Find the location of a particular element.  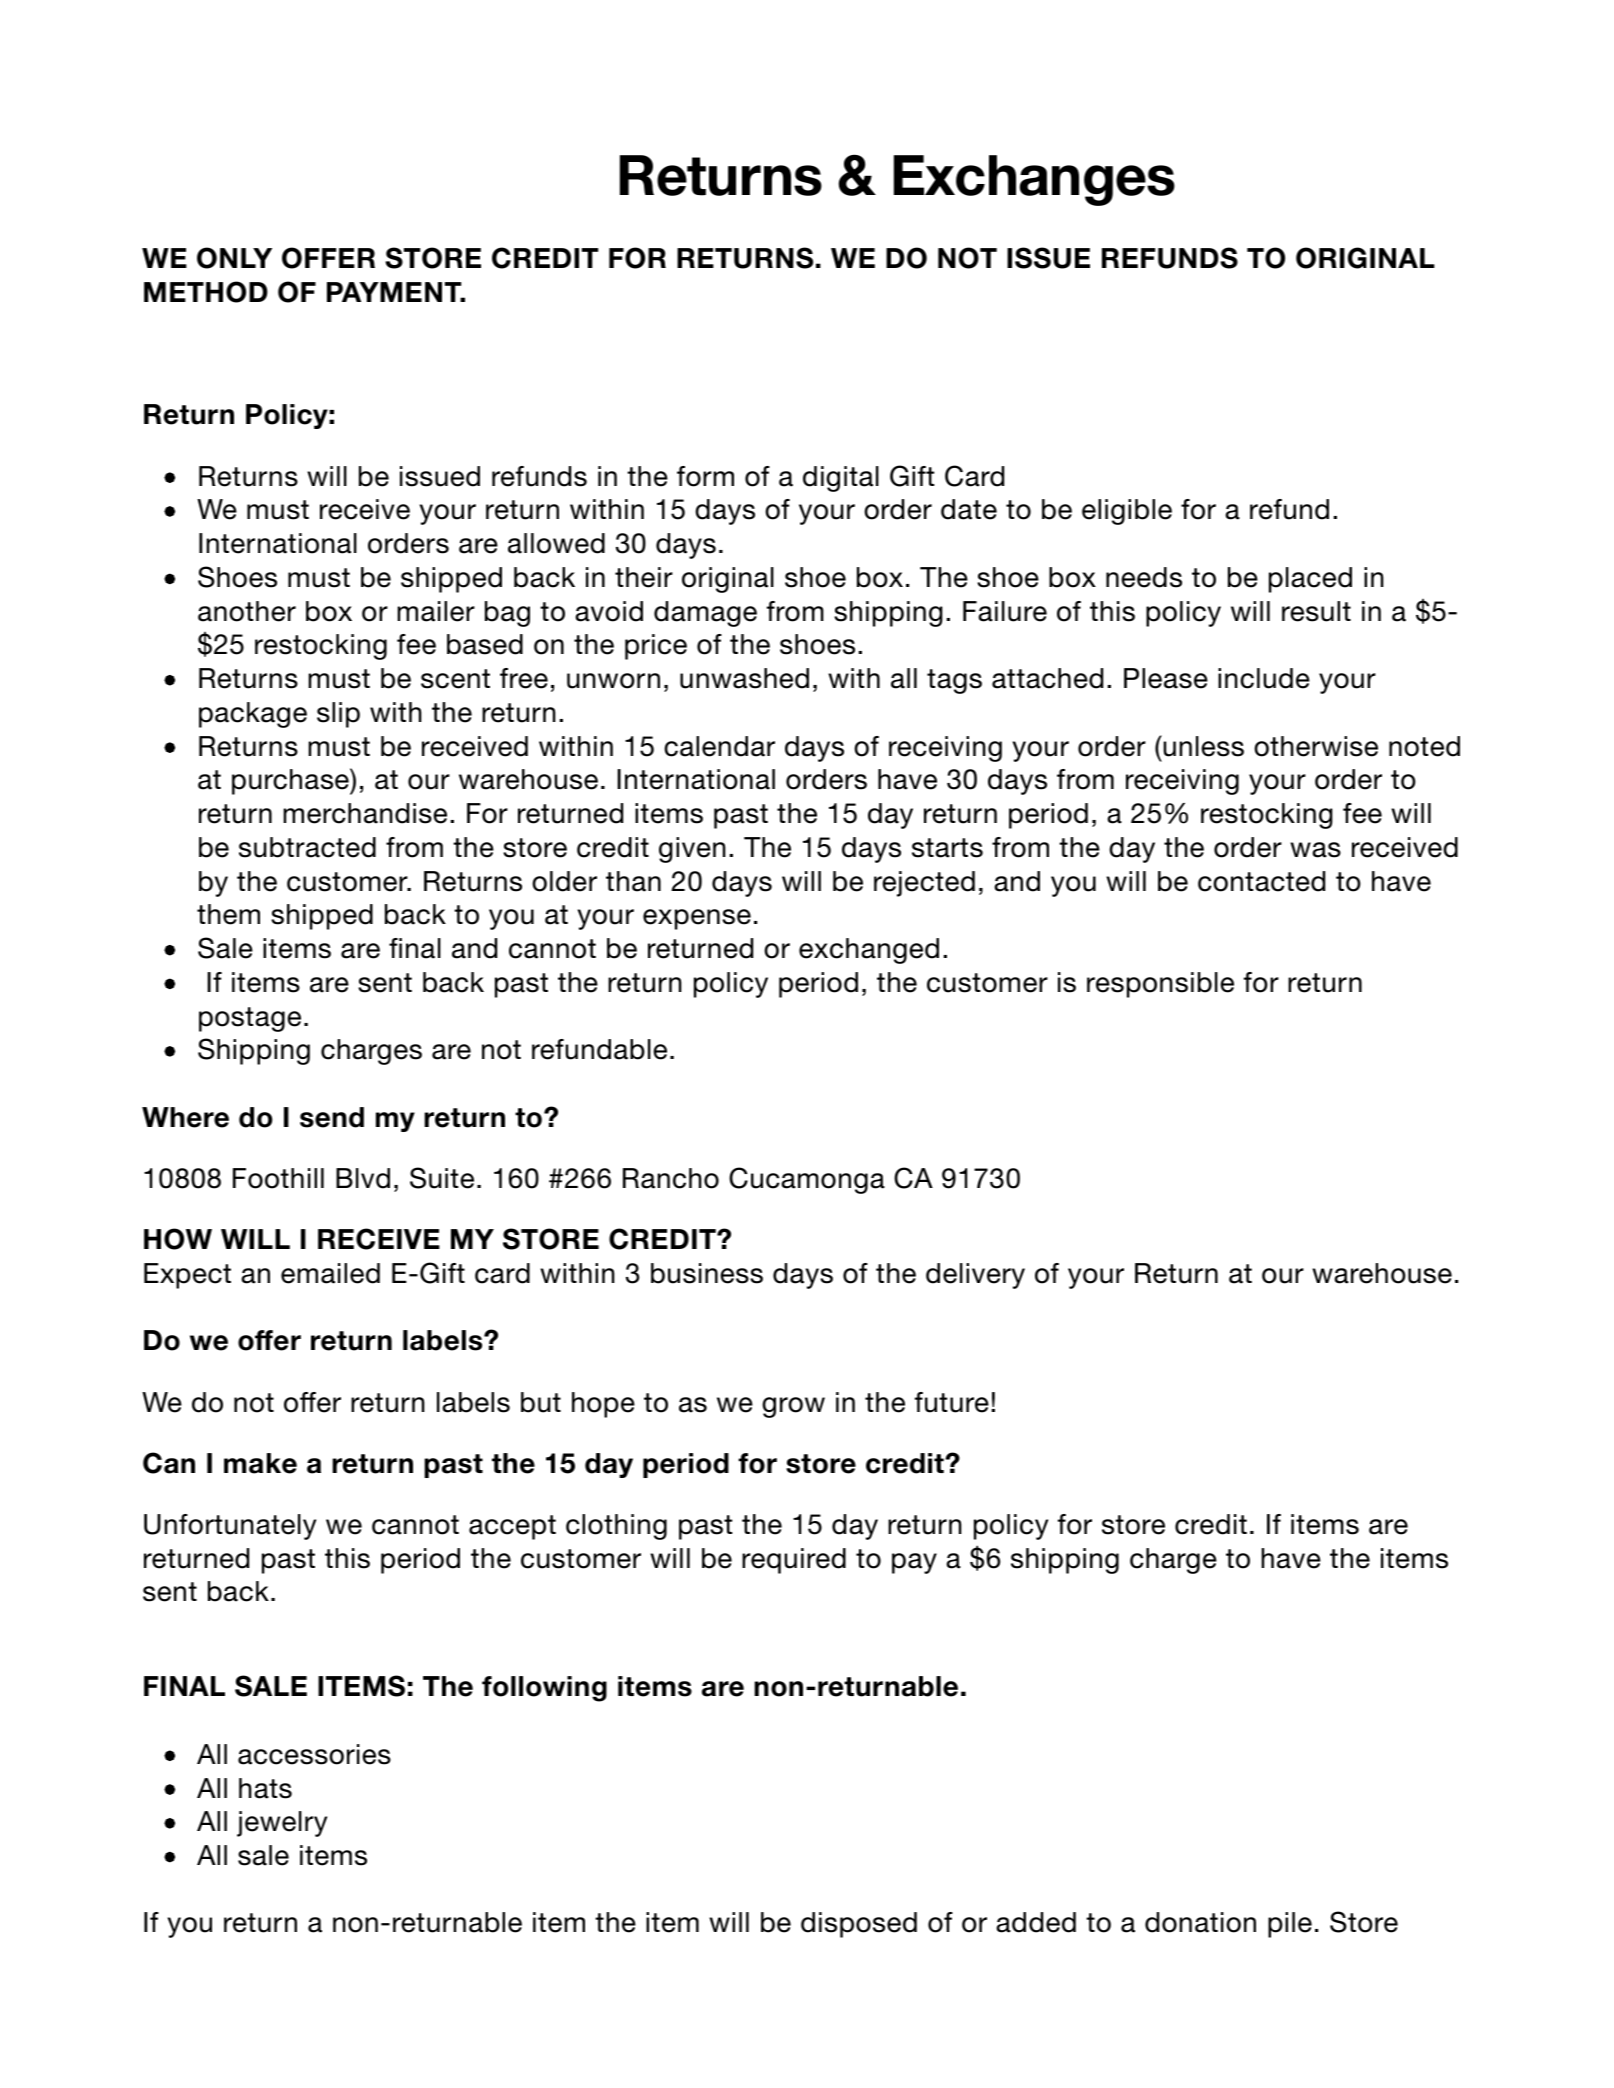

eligible is located at coordinates (1127, 512).
